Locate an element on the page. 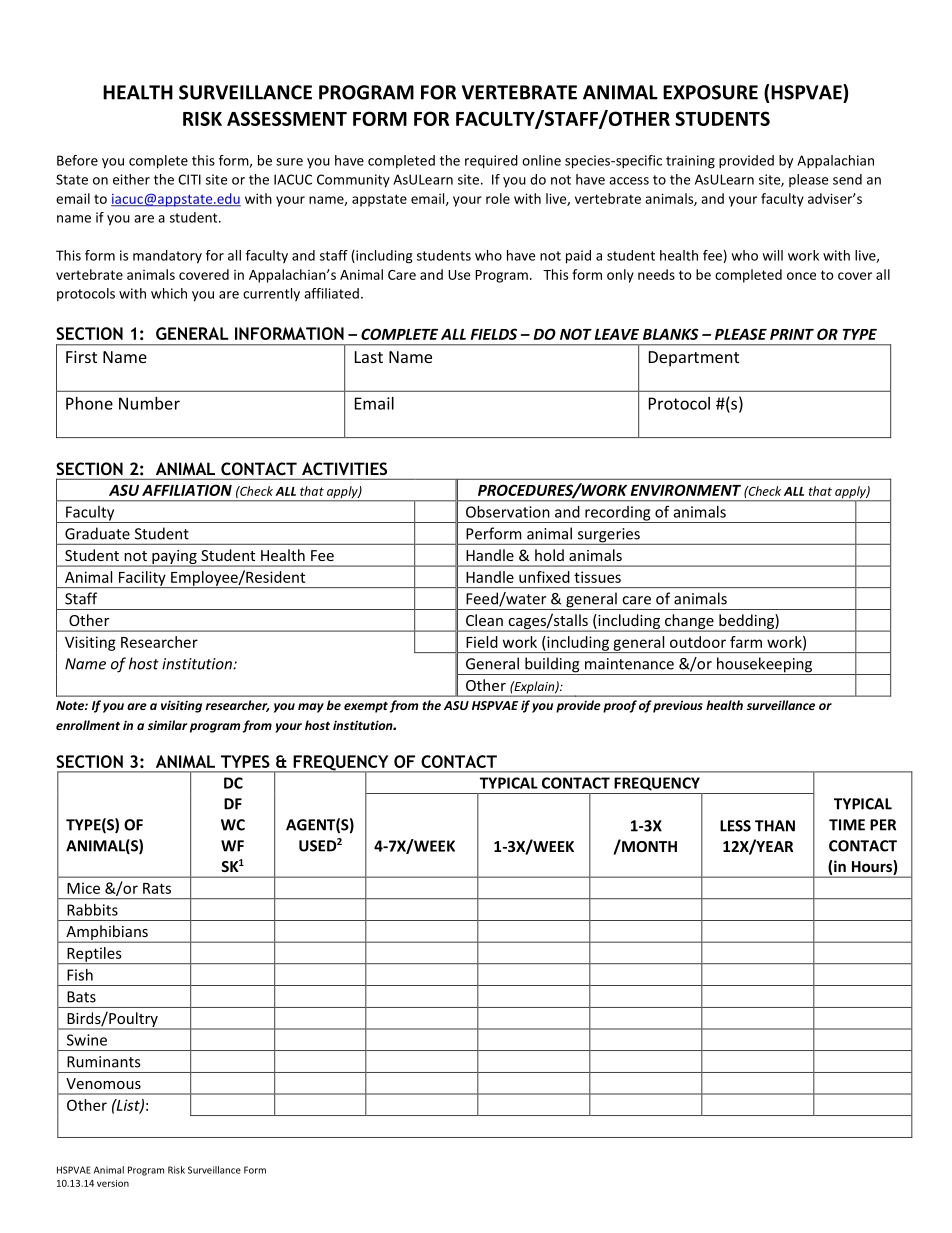  ENVIRONMENT is located at coordinates (686, 490).
